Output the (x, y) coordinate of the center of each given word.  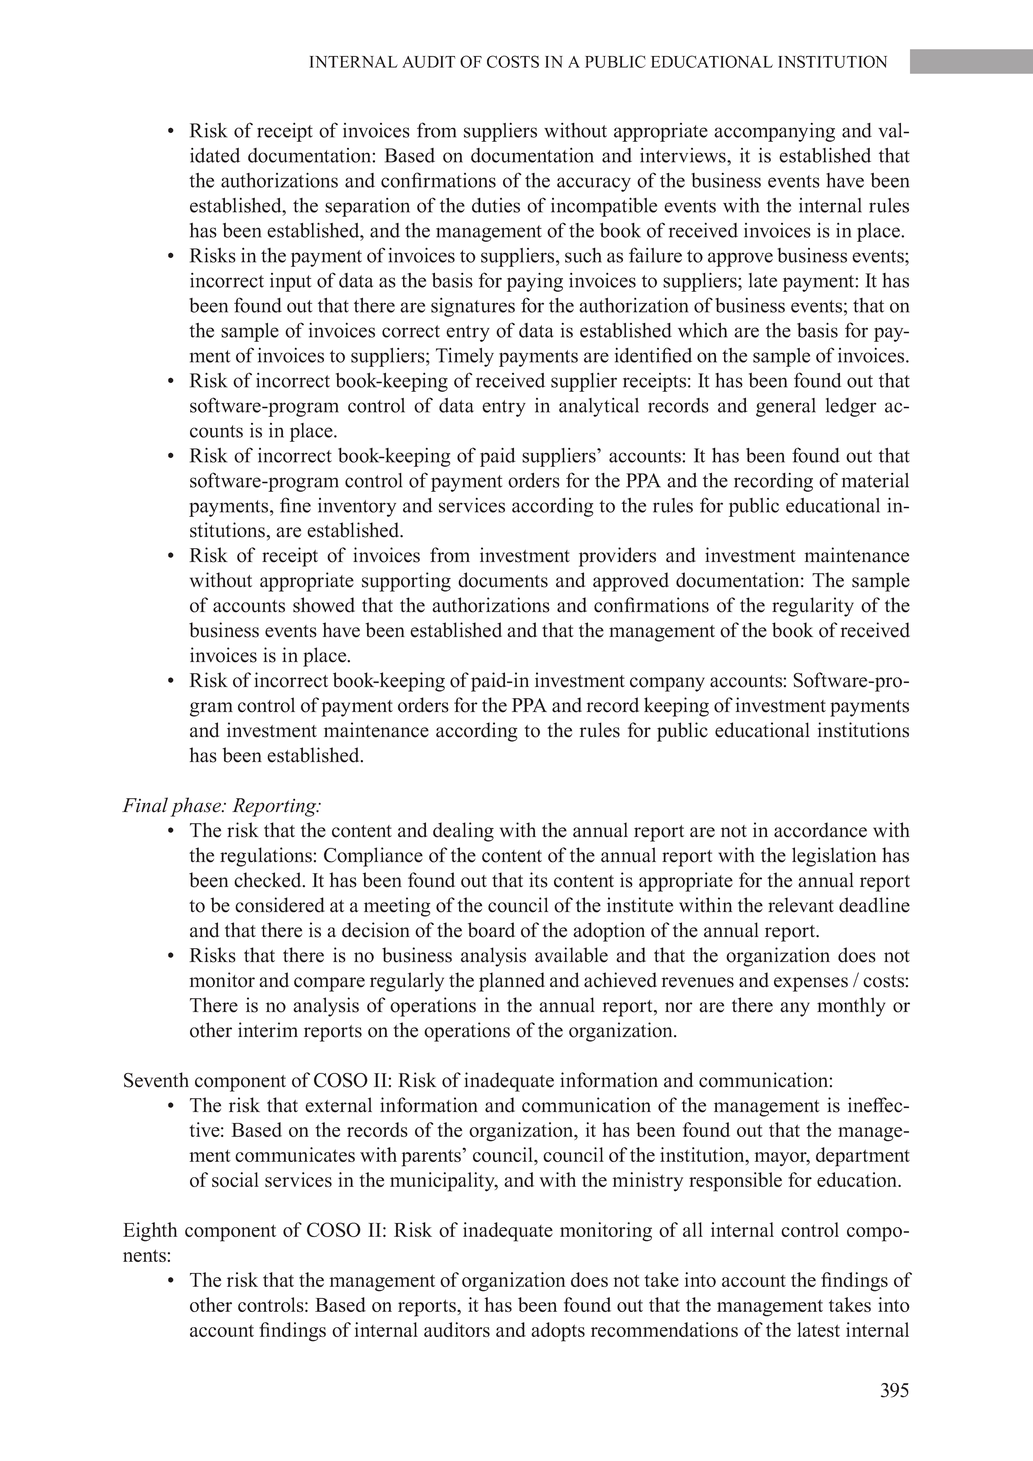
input (290, 282)
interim (268, 1030)
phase (197, 807)
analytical (599, 407)
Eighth (150, 1232)
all (693, 1229)
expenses (811, 984)
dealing (463, 832)
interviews (684, 155)
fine (295, 505)
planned (512, 982)
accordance (820, 830)
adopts (558, 1332)
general (786, 407)
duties (496, 205)
